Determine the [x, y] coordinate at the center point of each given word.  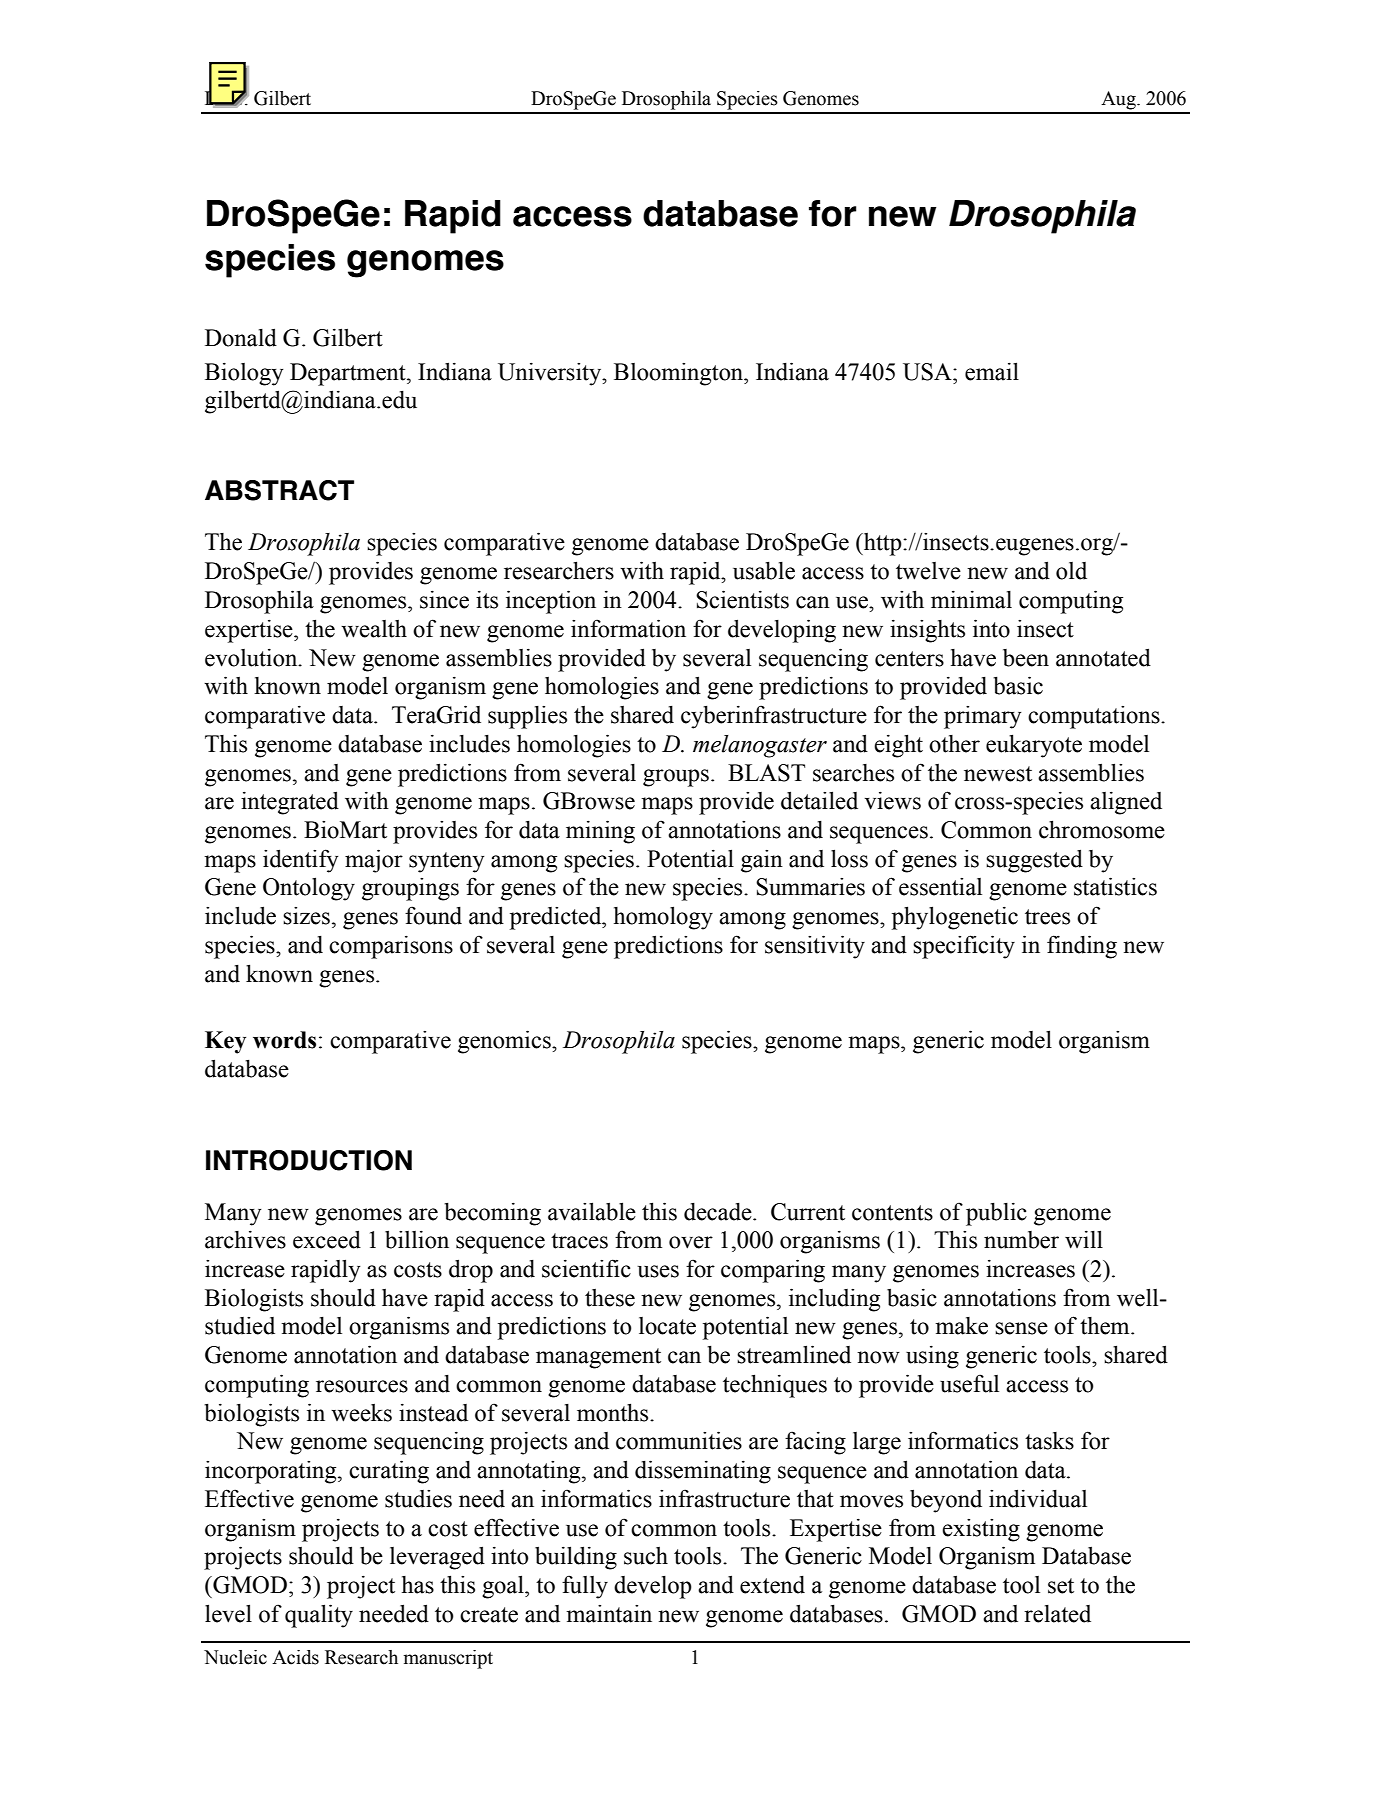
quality [319, 1616]
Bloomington [680, 374]
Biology [244, 374]
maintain [609, 1614]
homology [663, 918]
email [992, 371]
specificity [964, 947]
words [284, 1040]
